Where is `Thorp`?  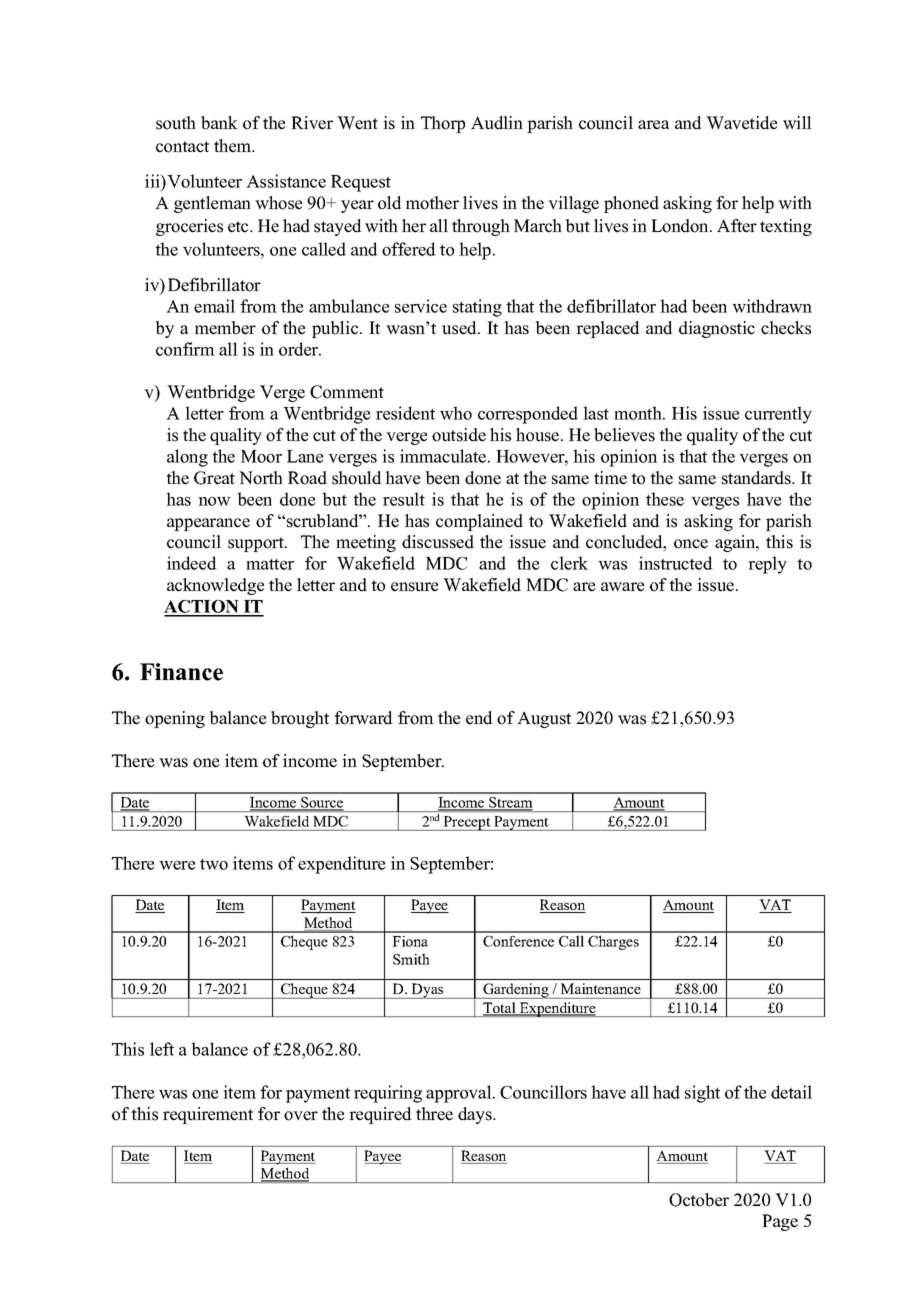
Thorp is located at coordinates (443, 124).
